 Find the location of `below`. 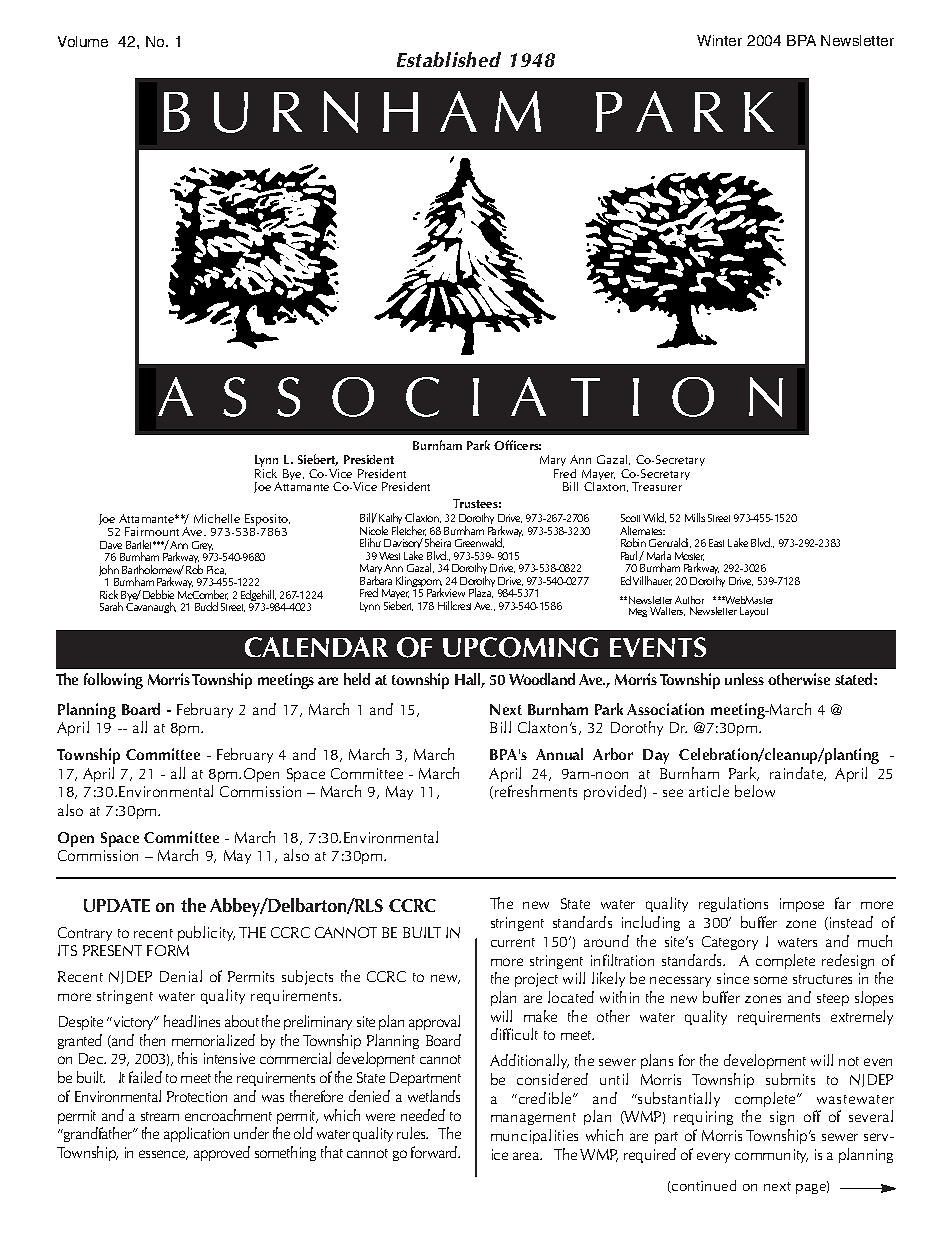

below is located at coordinates (755, 791).
